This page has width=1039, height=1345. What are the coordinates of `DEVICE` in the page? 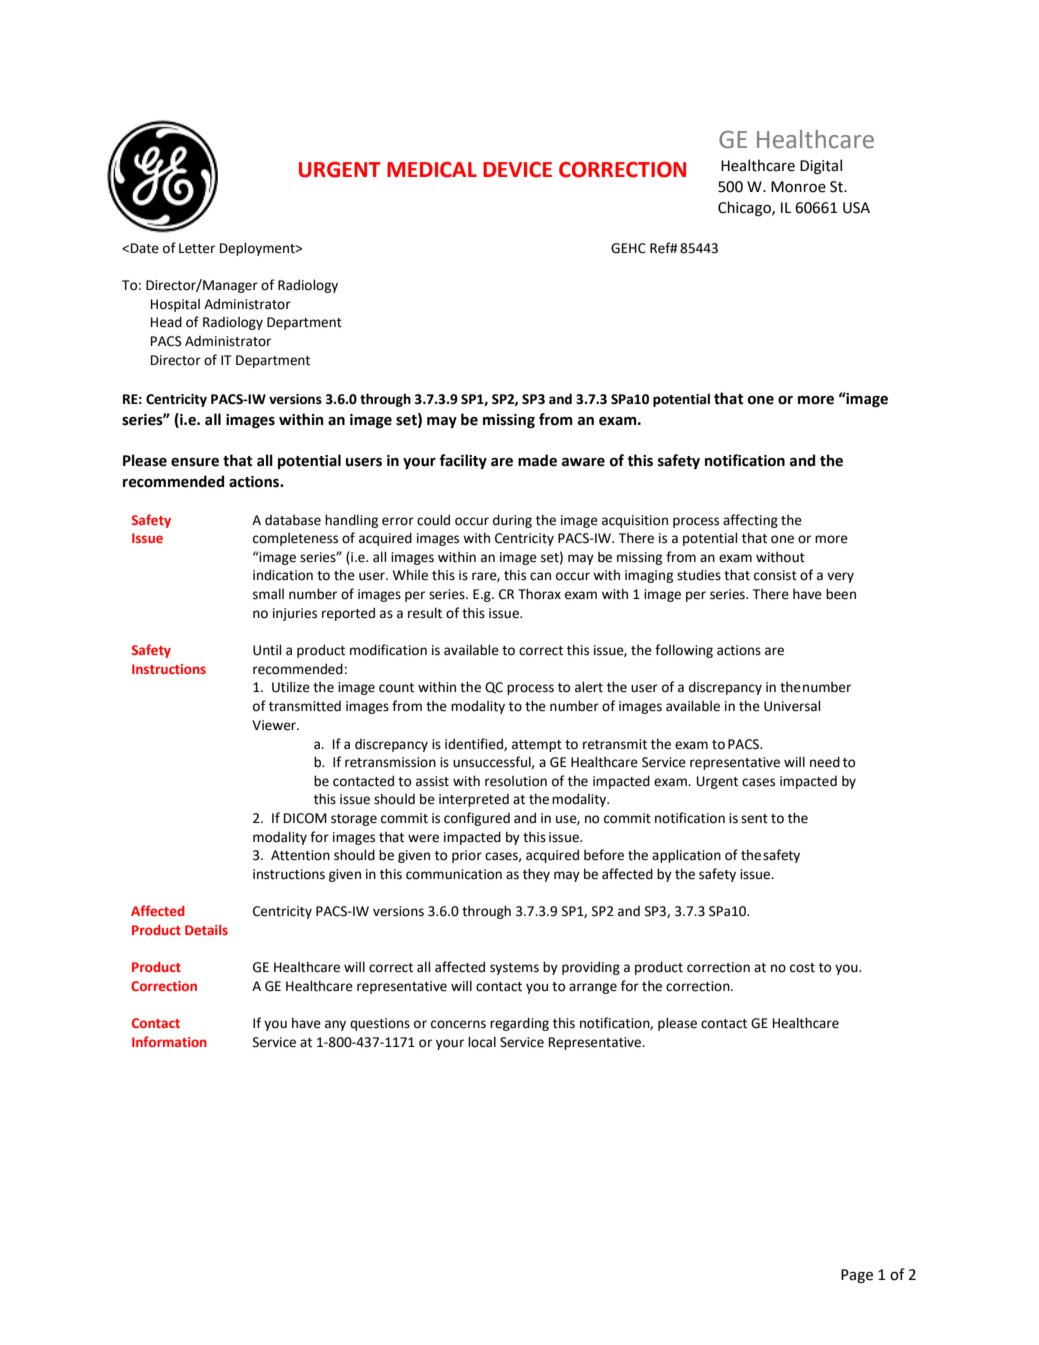 It's located at (517, 170).
